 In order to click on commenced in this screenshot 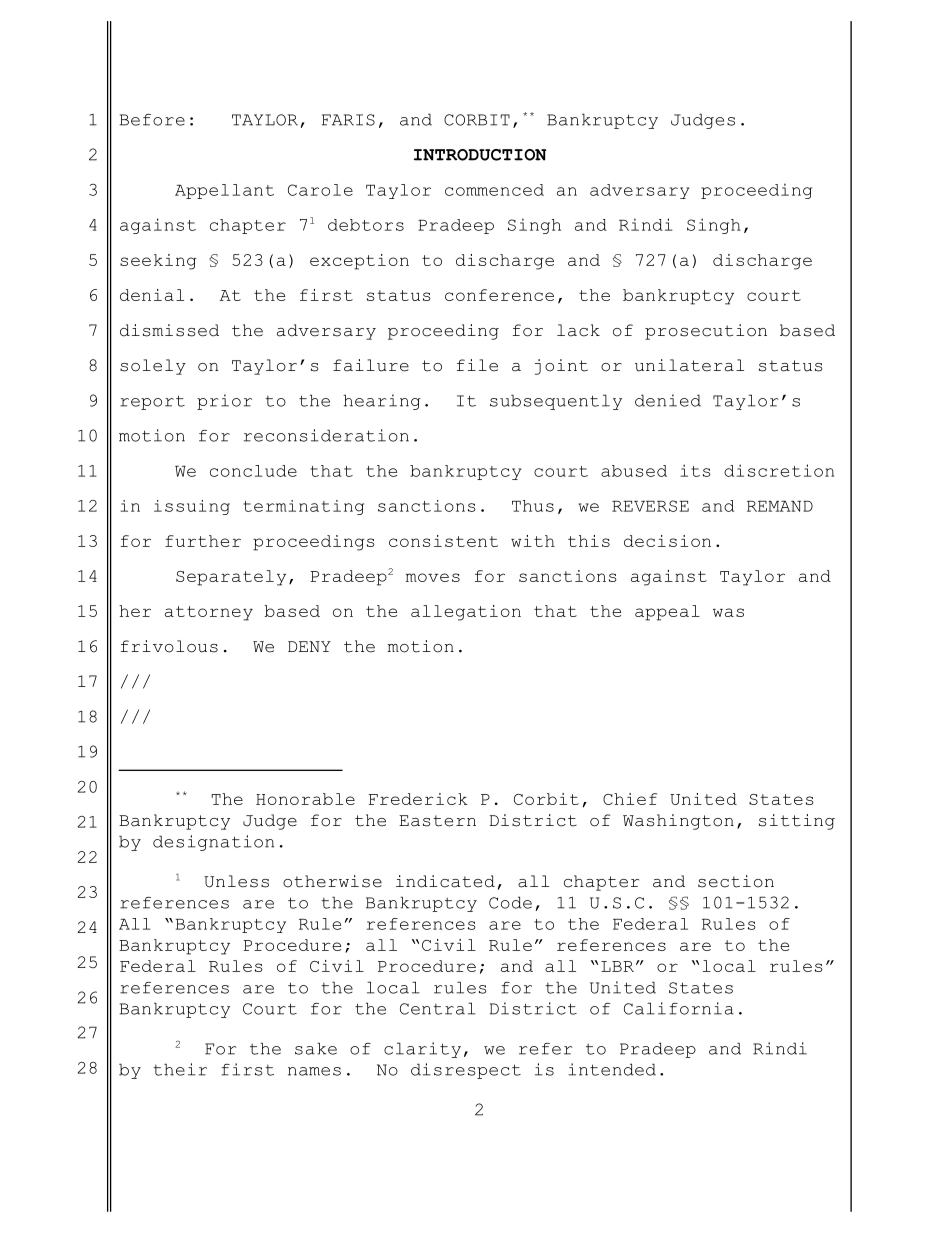, I will do `click(494, 190)`.
